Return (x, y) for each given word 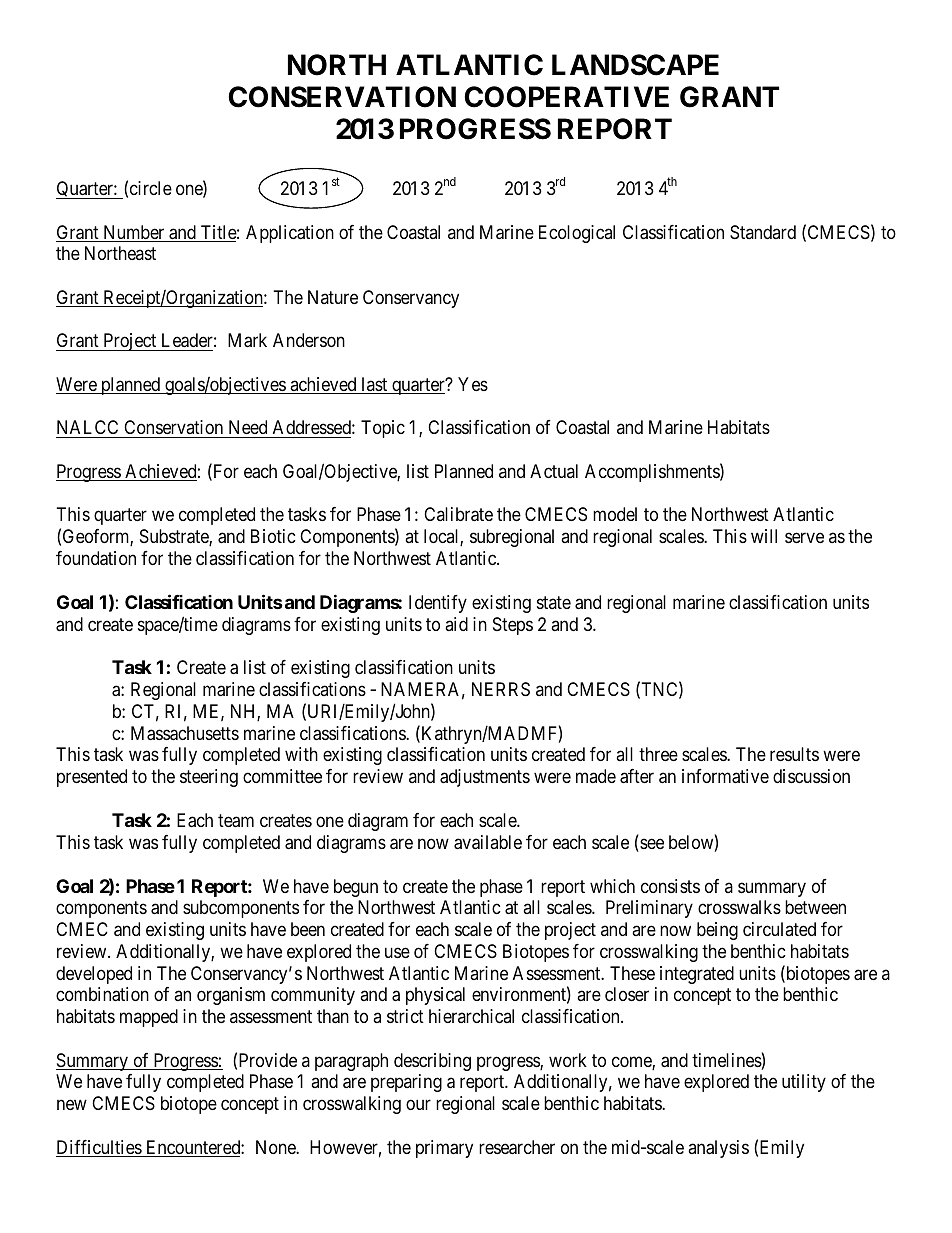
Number (134, 233)
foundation (96, 558)
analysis (718, 1149)
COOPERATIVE (566, 97)
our (418, 1105)
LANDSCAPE (635, 65)
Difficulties (99, 1148)
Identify (438, 604)
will (764, 536)
